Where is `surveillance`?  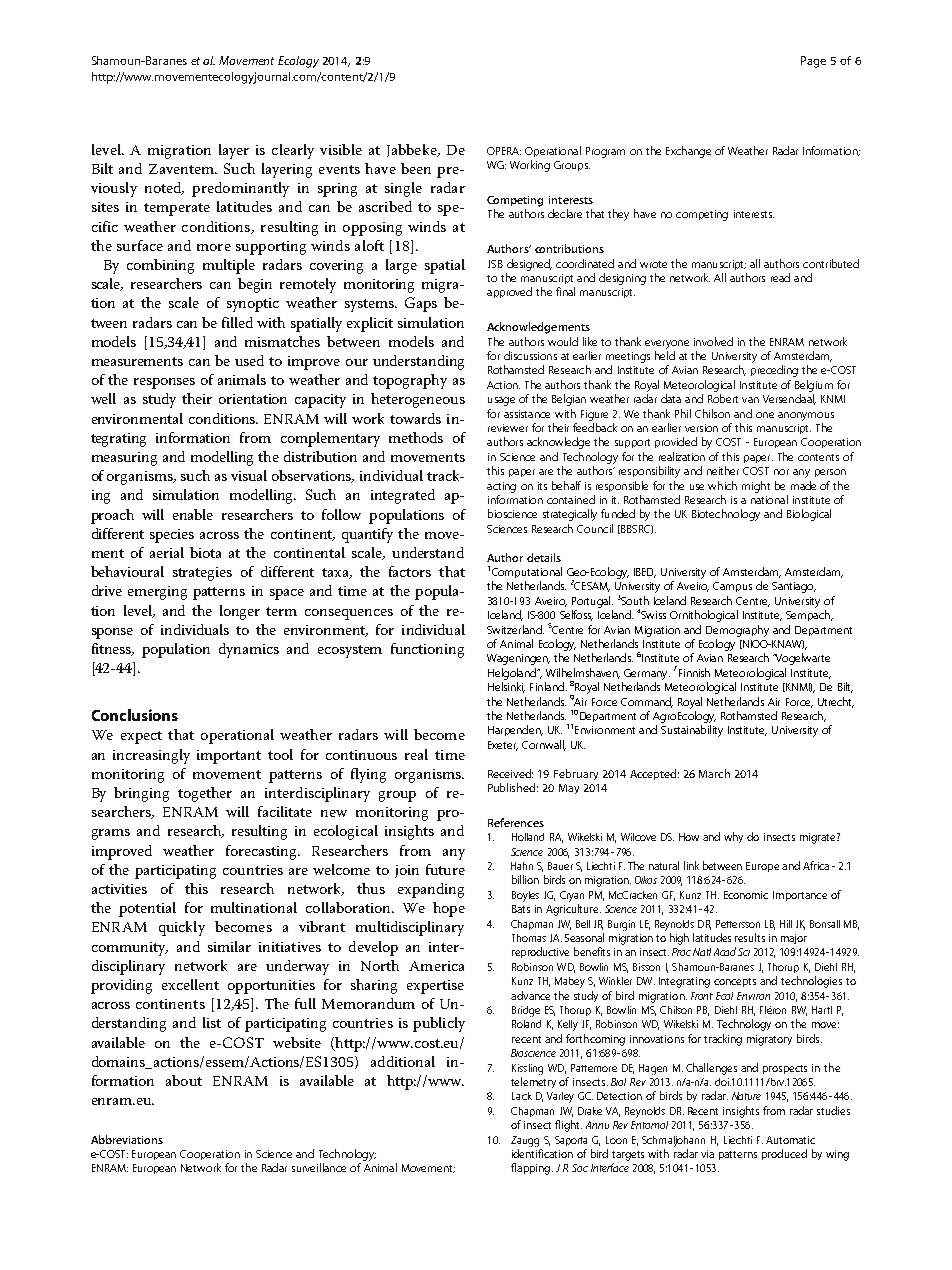 surveillance is located at coordinates (319, 1167).
